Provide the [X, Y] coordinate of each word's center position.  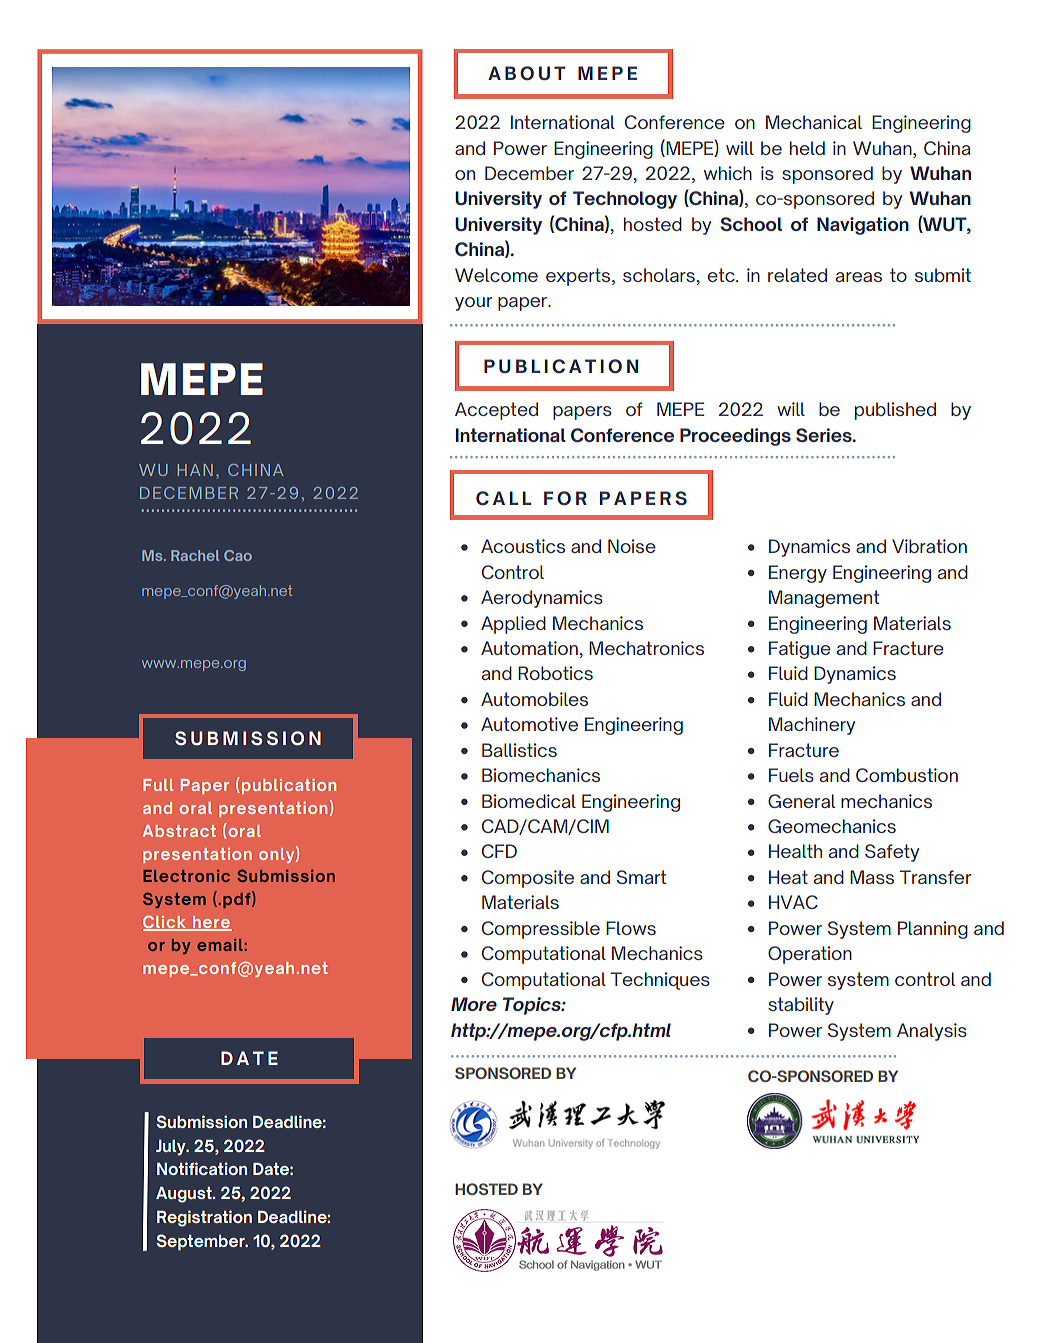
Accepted [496, 411]
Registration [204, 1218]
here [211, 923]
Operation [810, 955]
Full [158, 785]
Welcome [496, 275]
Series [825, 435]
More [474, 1004]
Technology [625, 200]
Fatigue [800, 650]
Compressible [541, 930]
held [807, 148]
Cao [238, 555]
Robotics [555, 673]
